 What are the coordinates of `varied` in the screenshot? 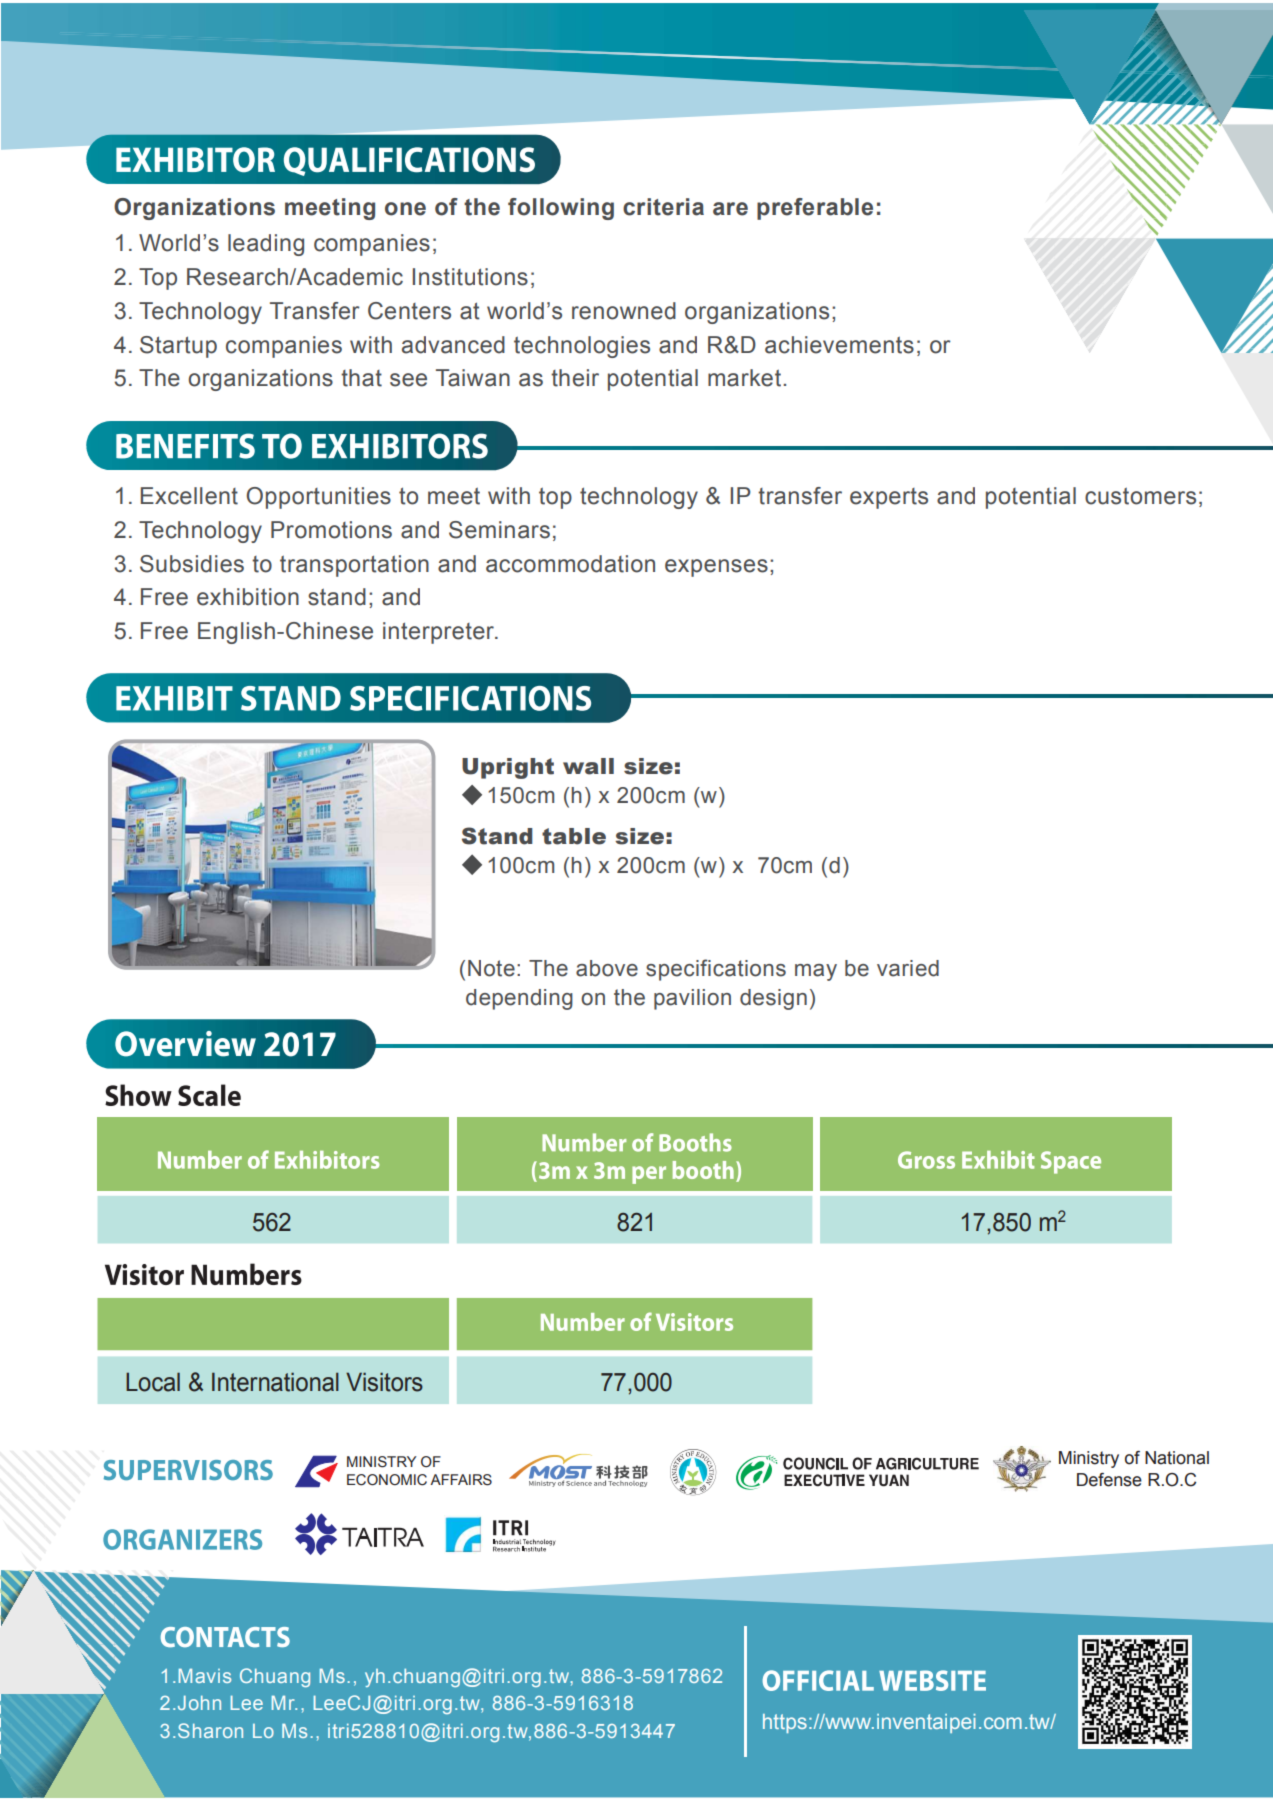 It's located at (908, 968).
